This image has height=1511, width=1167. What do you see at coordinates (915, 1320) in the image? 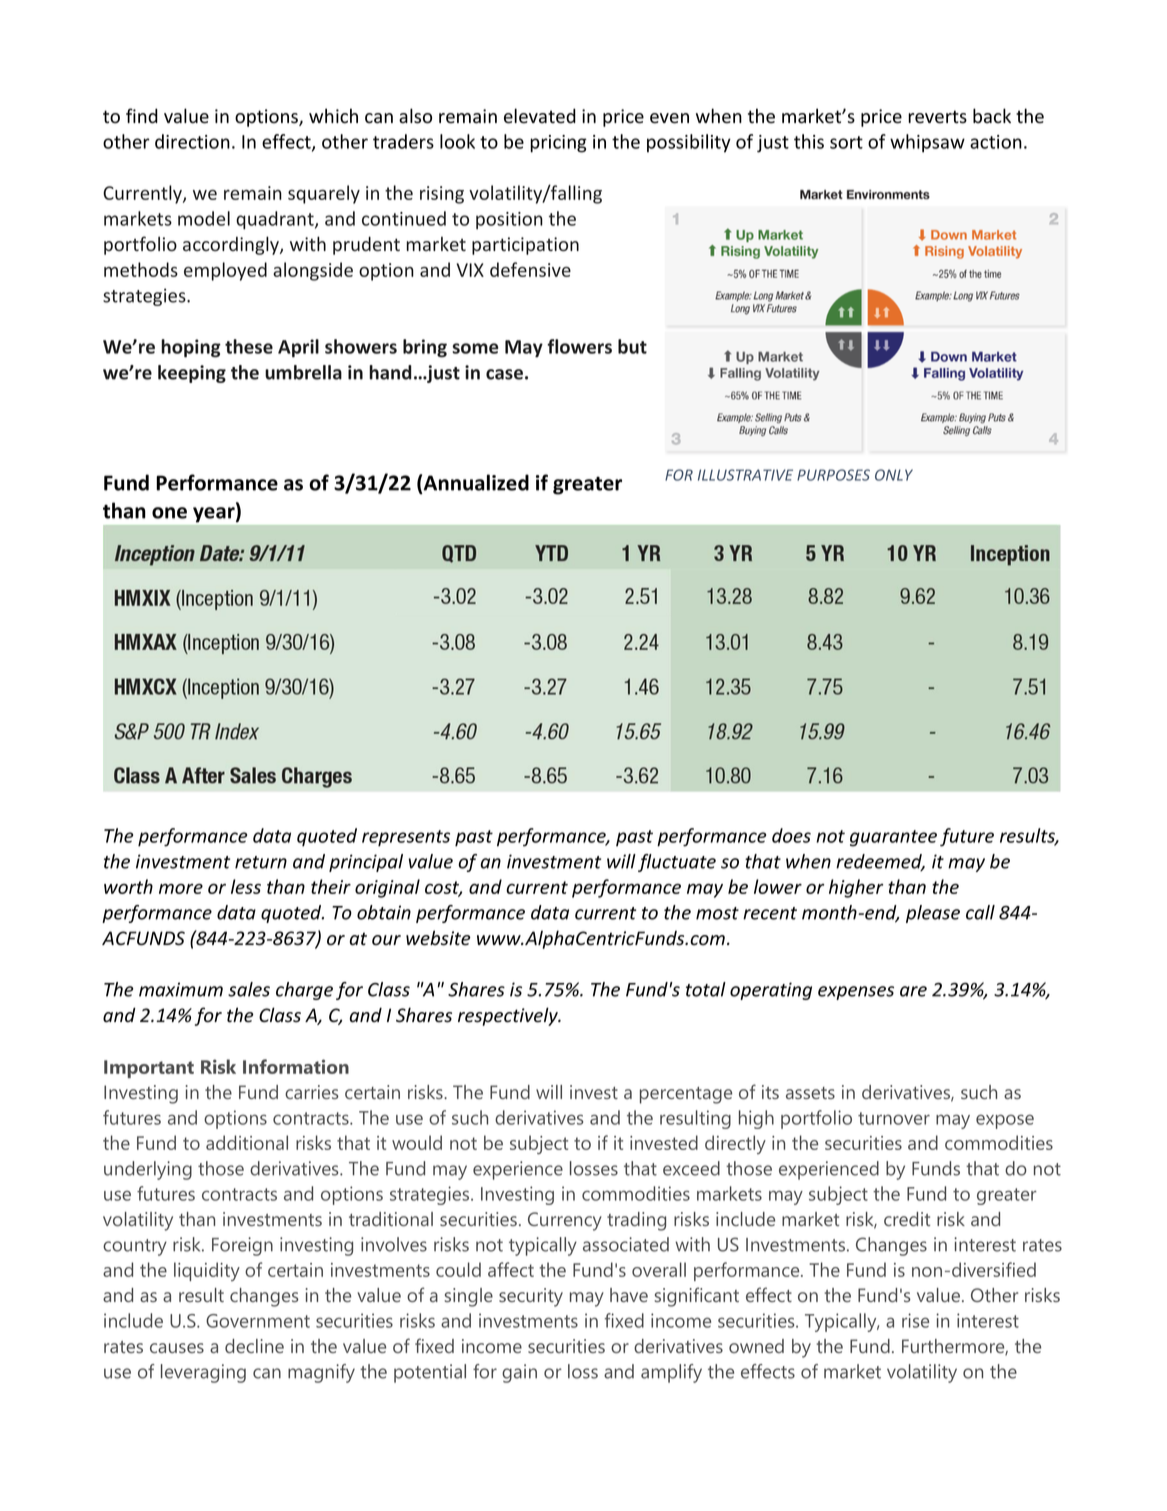
I see `rise` at bounding box center [915, 1320].
